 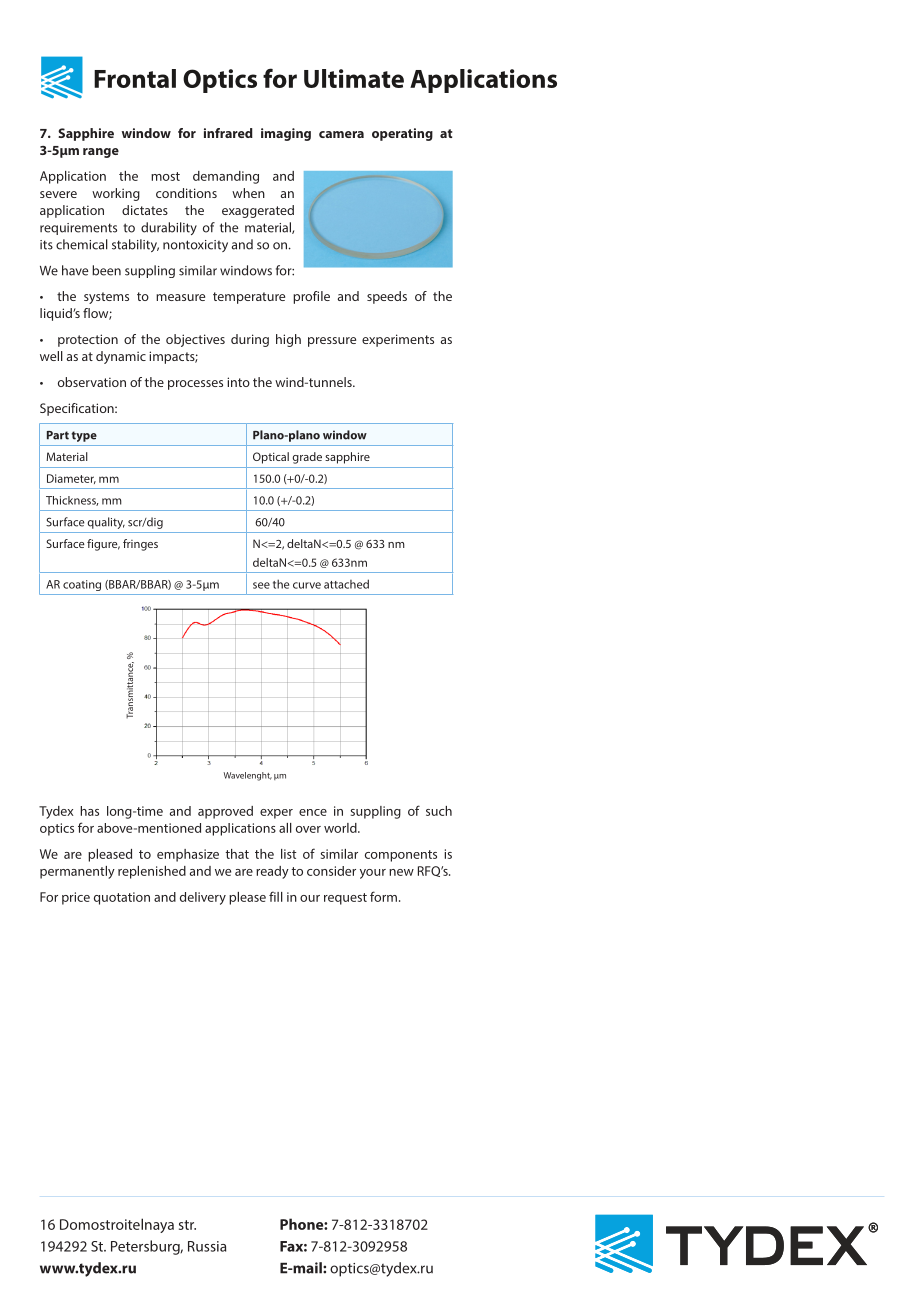 What do you see at coordinates (237, 854) in the image?
I see `that` at bounding box center [237, 854].
